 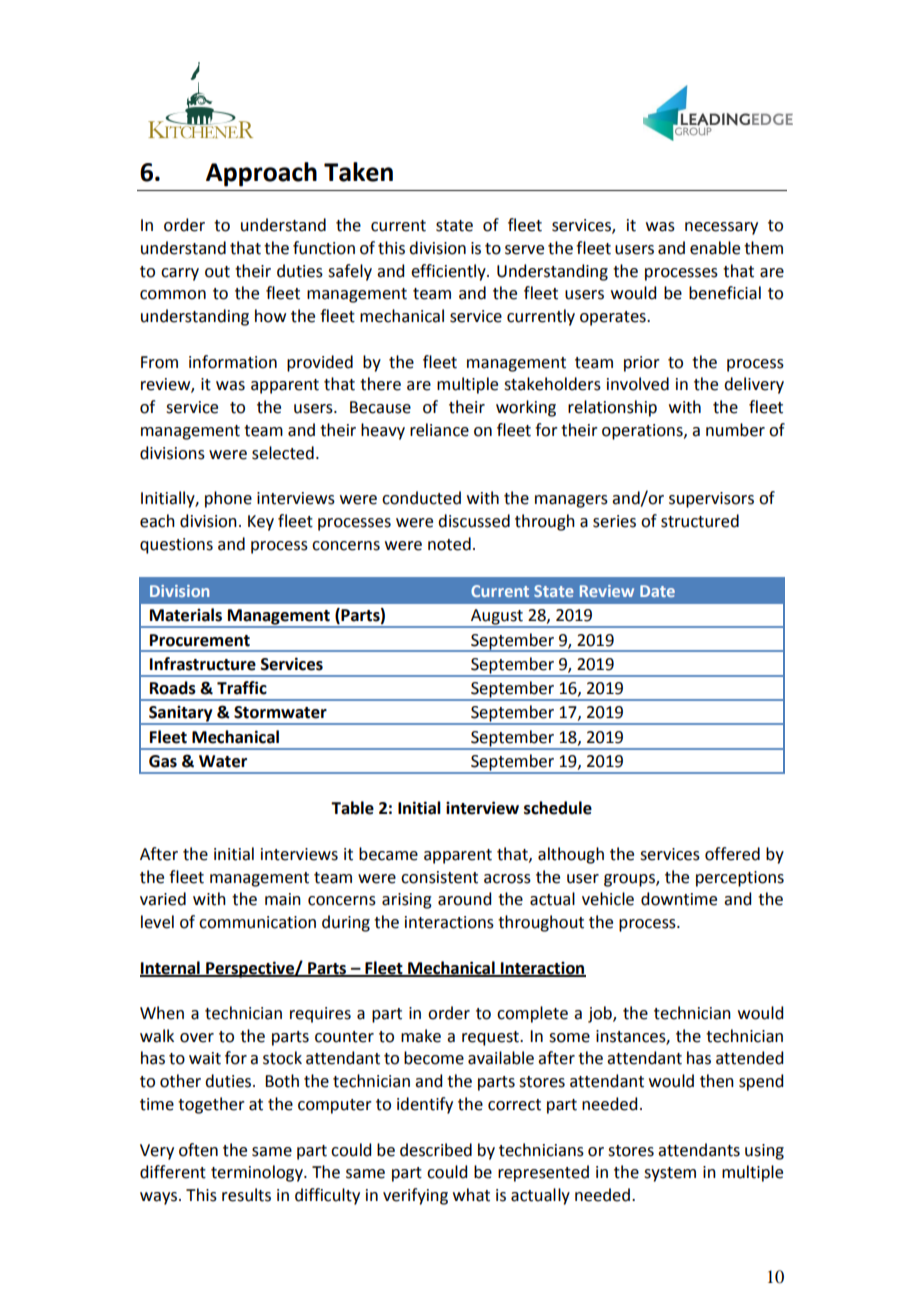 I want to click on described, so click(x=436, y=1150).
